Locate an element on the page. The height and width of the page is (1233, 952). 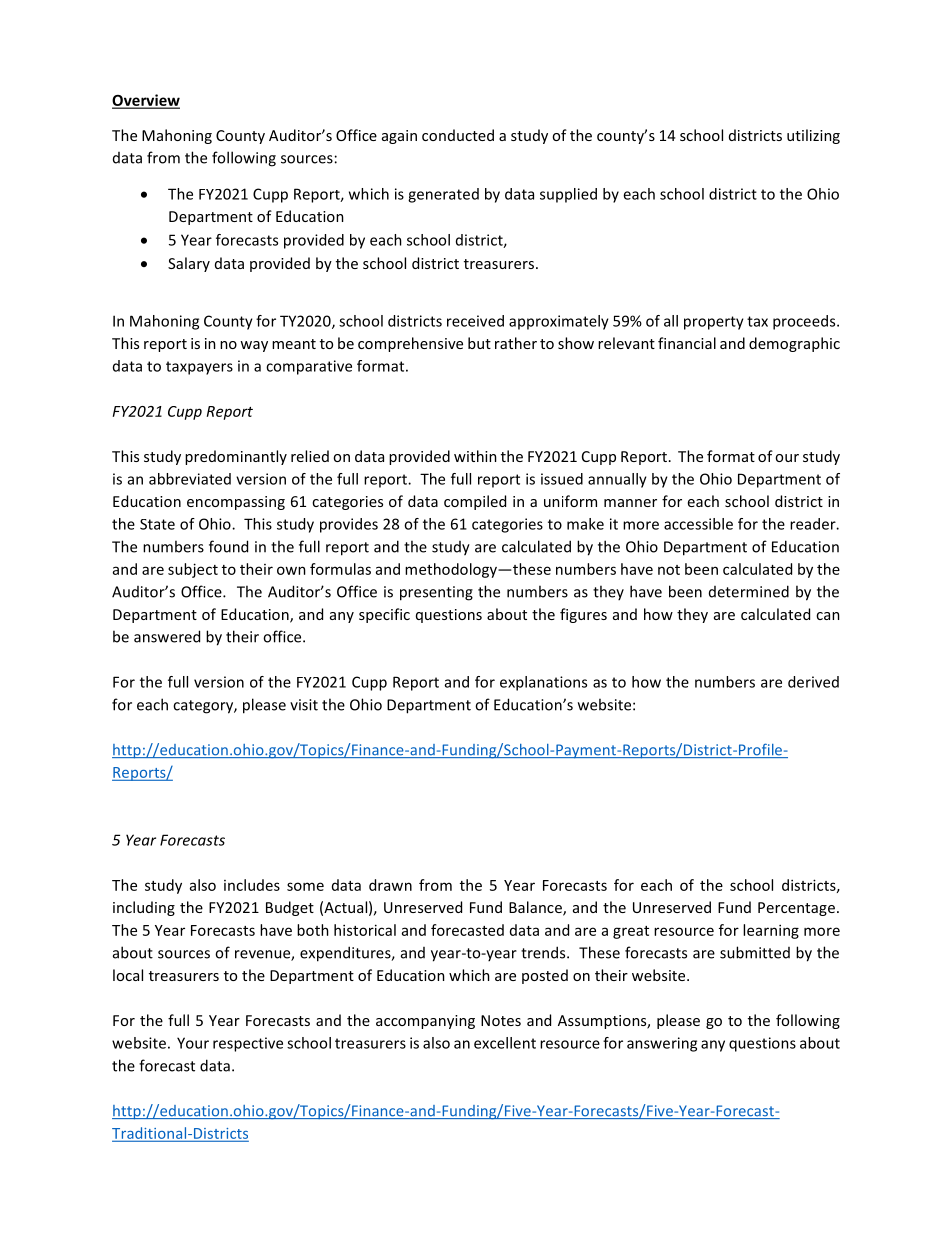
conducted is located at coordinates (458, 135).
